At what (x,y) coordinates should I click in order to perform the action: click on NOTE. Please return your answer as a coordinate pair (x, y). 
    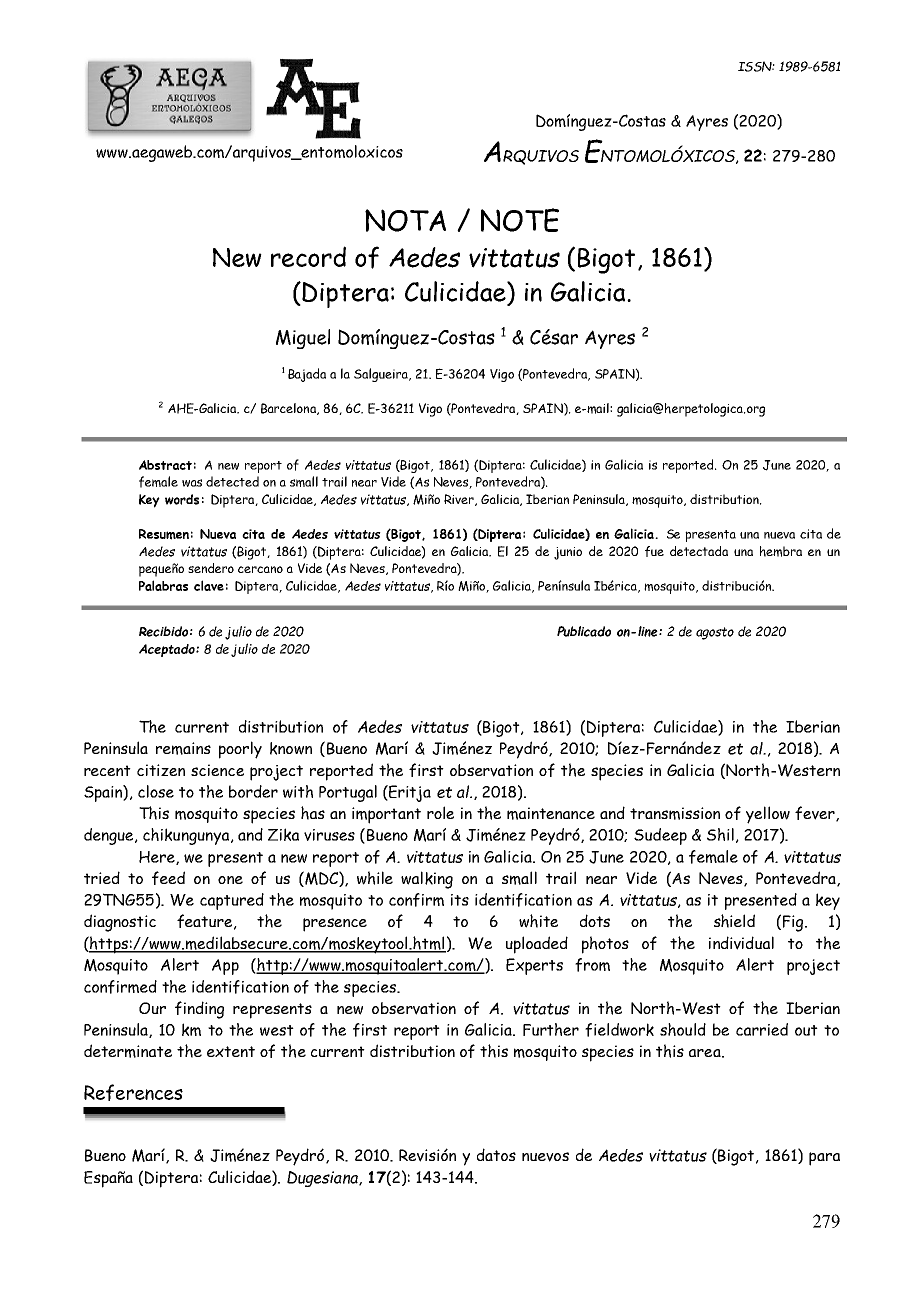
    Looking at the image, I should click on (520, 220).
